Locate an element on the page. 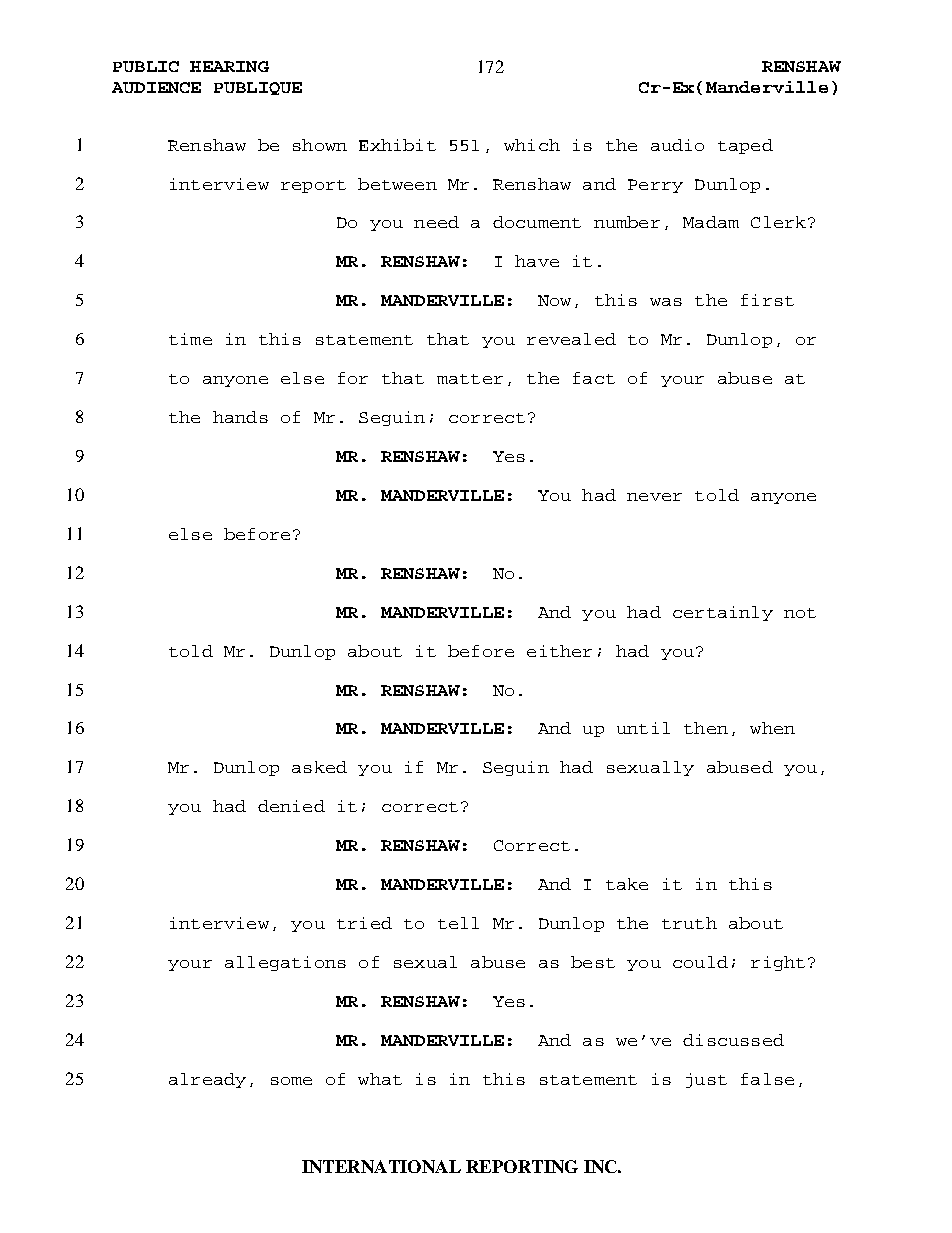 The height and width of the document is (1233, 952). which is located at coordinates (532, 145).
